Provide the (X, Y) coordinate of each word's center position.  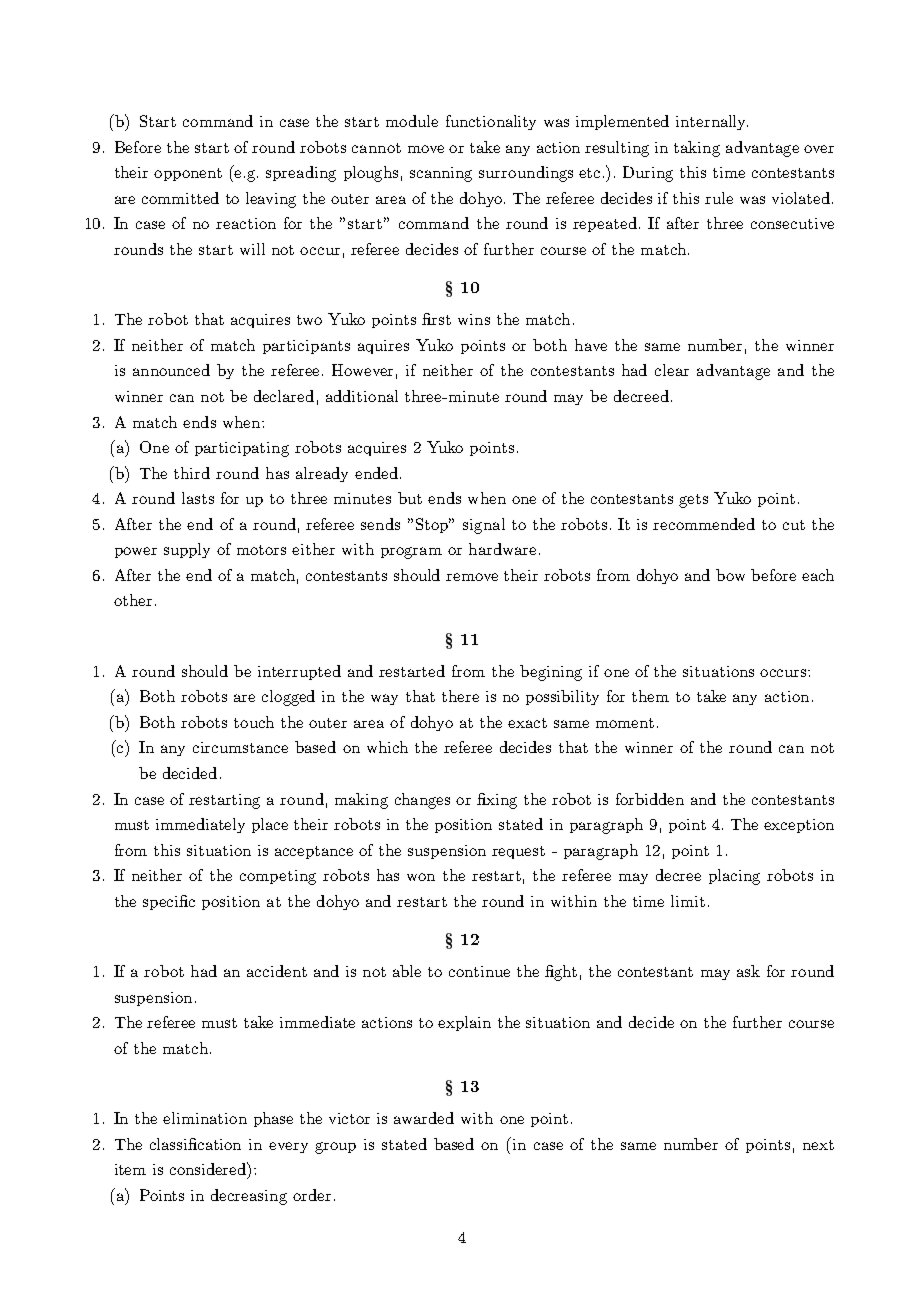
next (818, 1145)
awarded (424, 1118)
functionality (491, 122)
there (460, 696)
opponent (188, 174)
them (650, 696)
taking (697, 149)
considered (209, 1170)
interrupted (299, 672)
